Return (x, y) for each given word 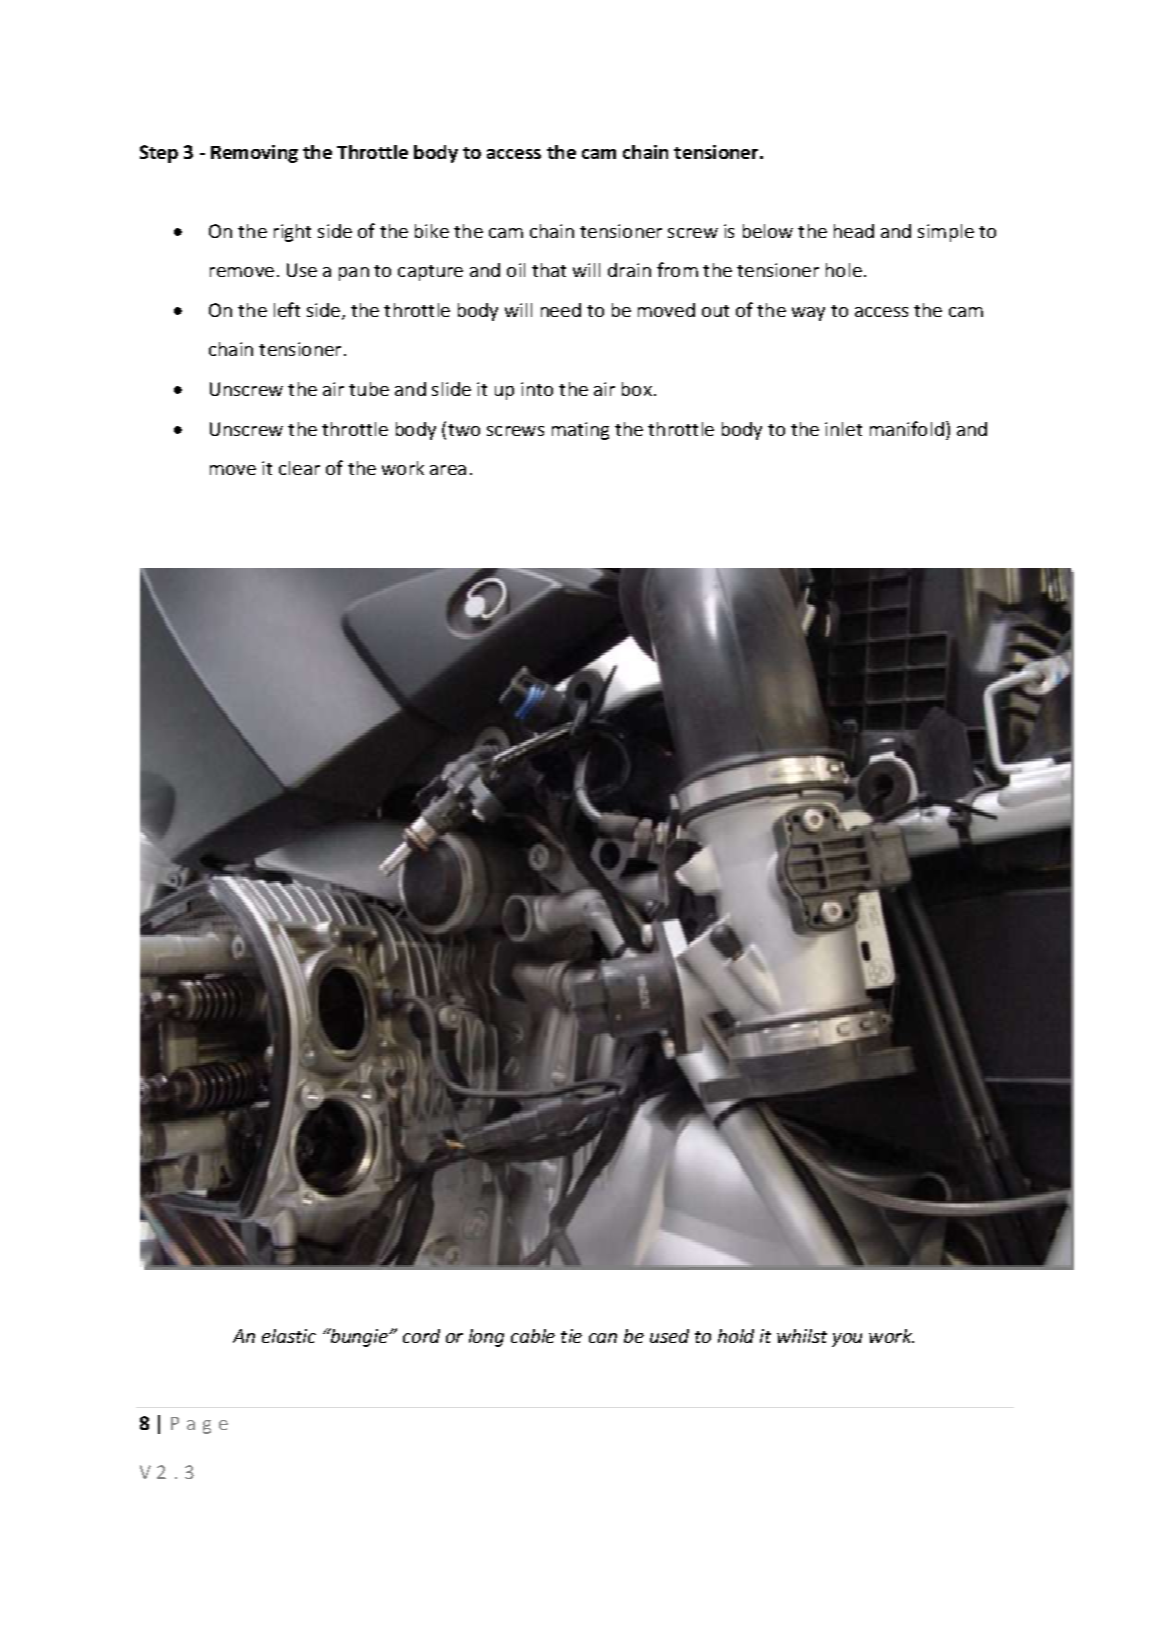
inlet (843, 429)
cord (421, 1336)
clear (299, 468)
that (549, 270)
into (537, 389)
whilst (802, 1336)
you (847, 1340)
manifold (907, 428)
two (464, 430)
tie (571, 1336)
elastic (289, 1336)
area (448, 470)
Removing (254, 154)
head (854, 231)
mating (580, 431)
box (637, 389)
